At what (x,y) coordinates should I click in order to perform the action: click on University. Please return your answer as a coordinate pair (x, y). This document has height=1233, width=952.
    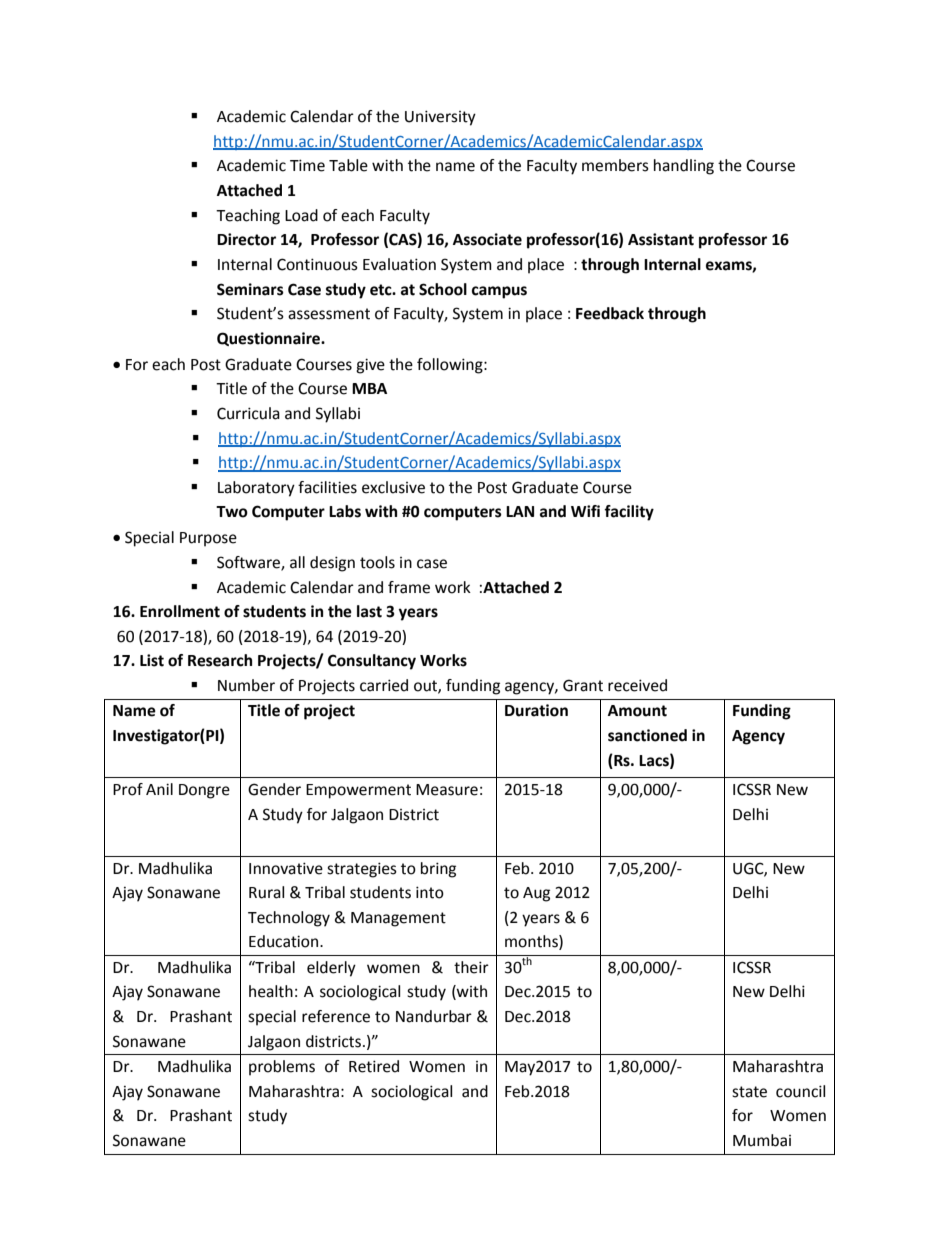
    Looking at the image, I should click on (440, 118).
